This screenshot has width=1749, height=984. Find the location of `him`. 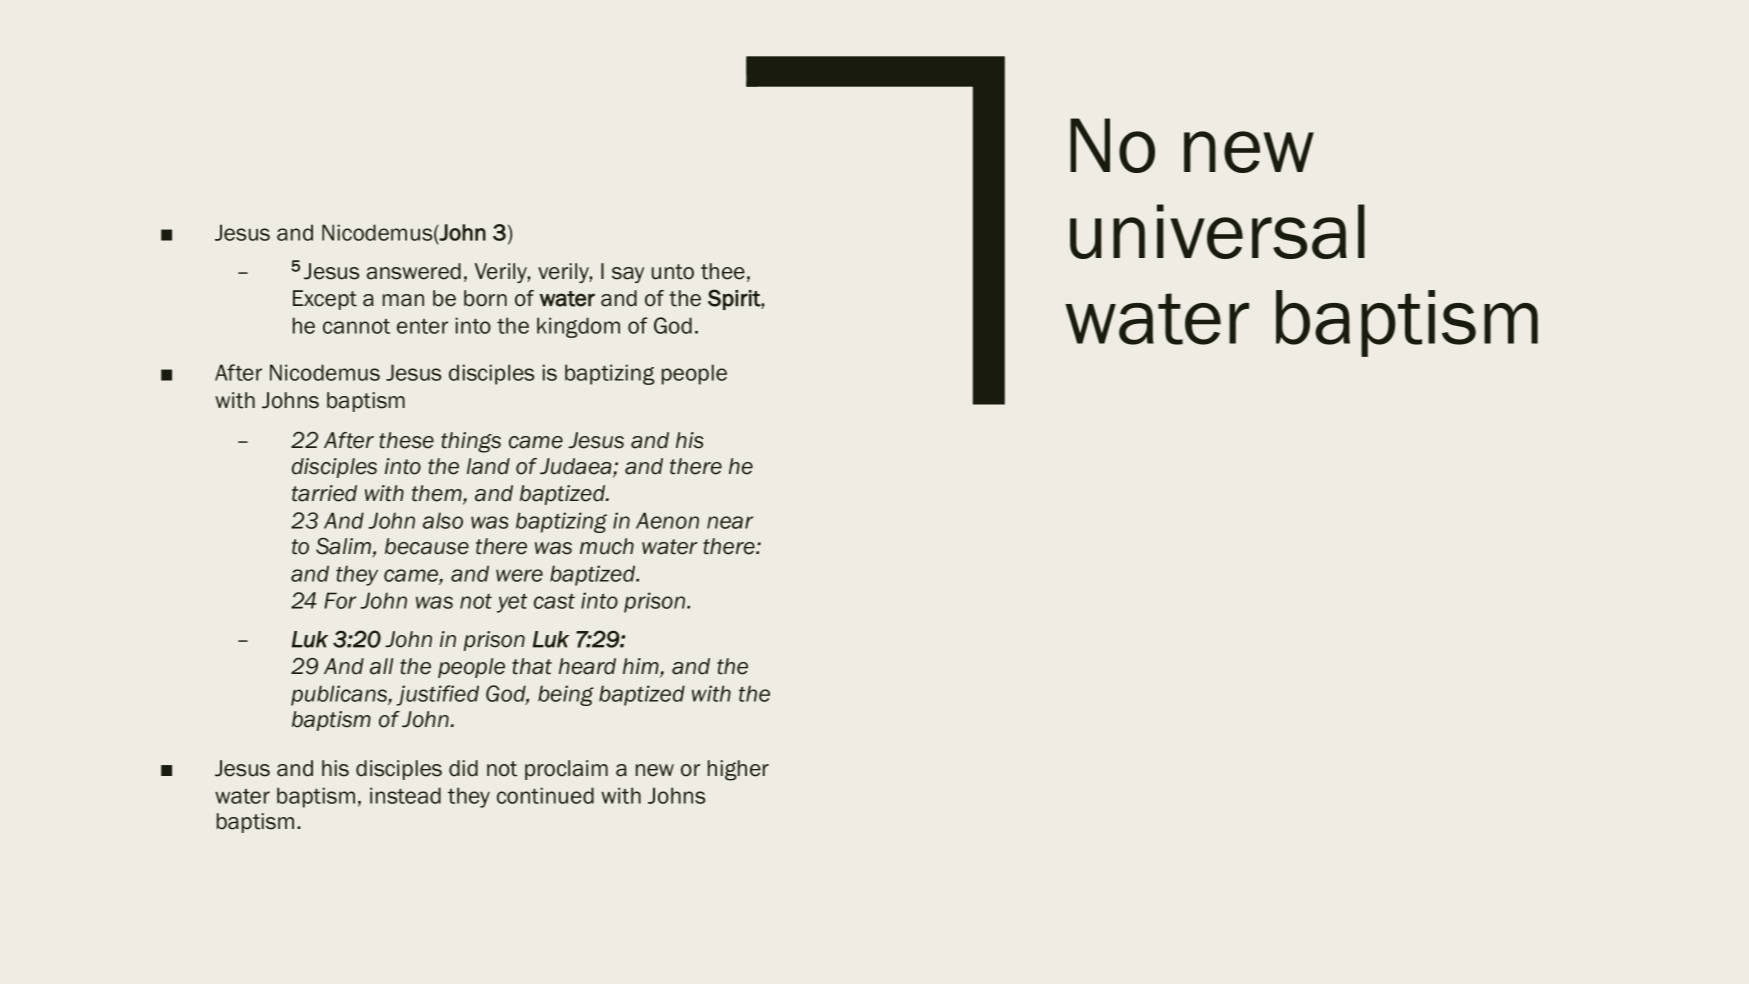

him is located at coordinates (642, 667).
